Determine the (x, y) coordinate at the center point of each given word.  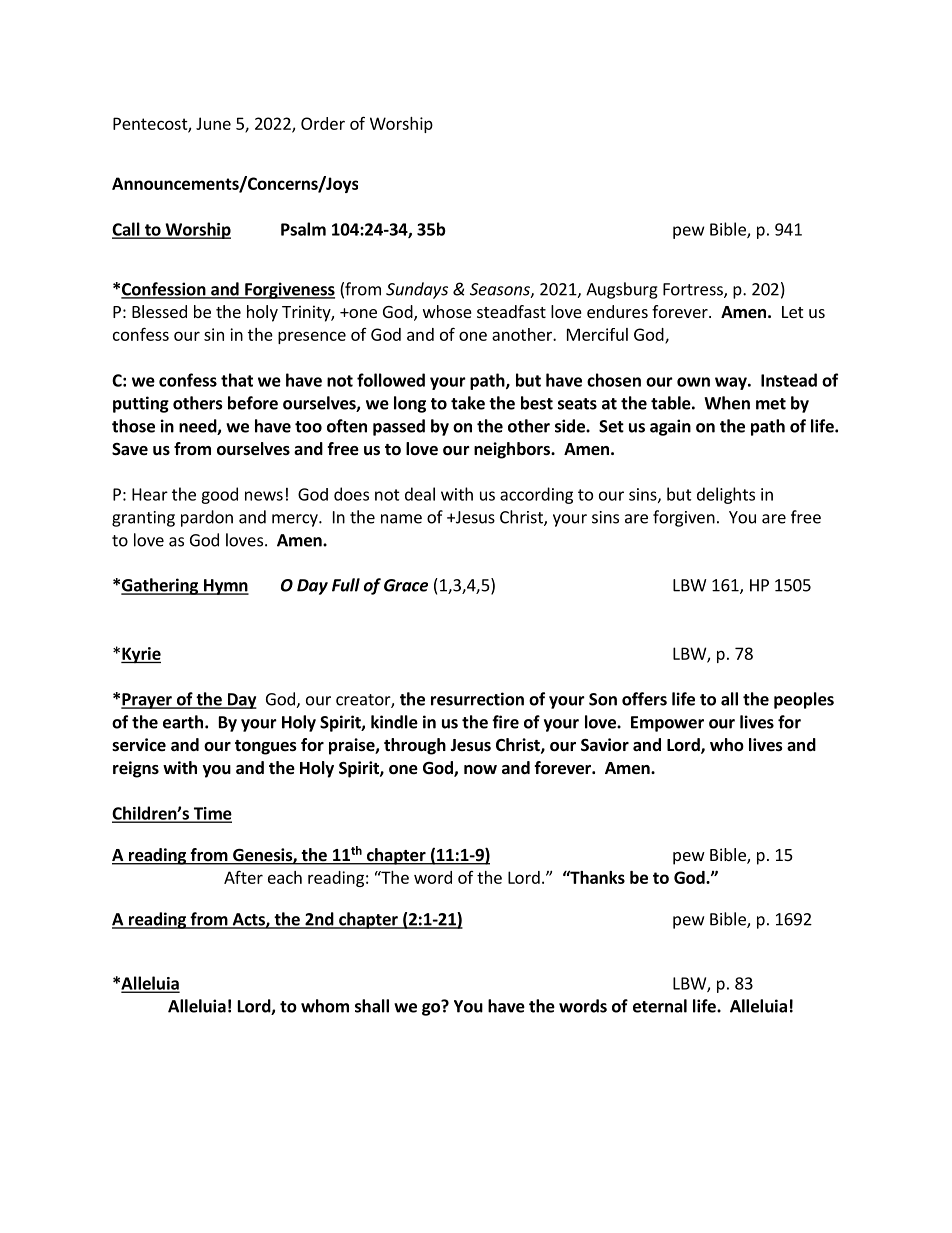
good (219, 495)
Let (792, 312)
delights (726, 495)
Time (211, 814)
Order (323, 123)
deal (420, 494)
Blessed (159, 311)
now (480, 769)
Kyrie (141, 655)
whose (447, 311)
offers (644, 699)
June (213, 123)
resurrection (477, 699)
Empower (667, 724)
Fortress (694, 290)
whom (325, 1006)
